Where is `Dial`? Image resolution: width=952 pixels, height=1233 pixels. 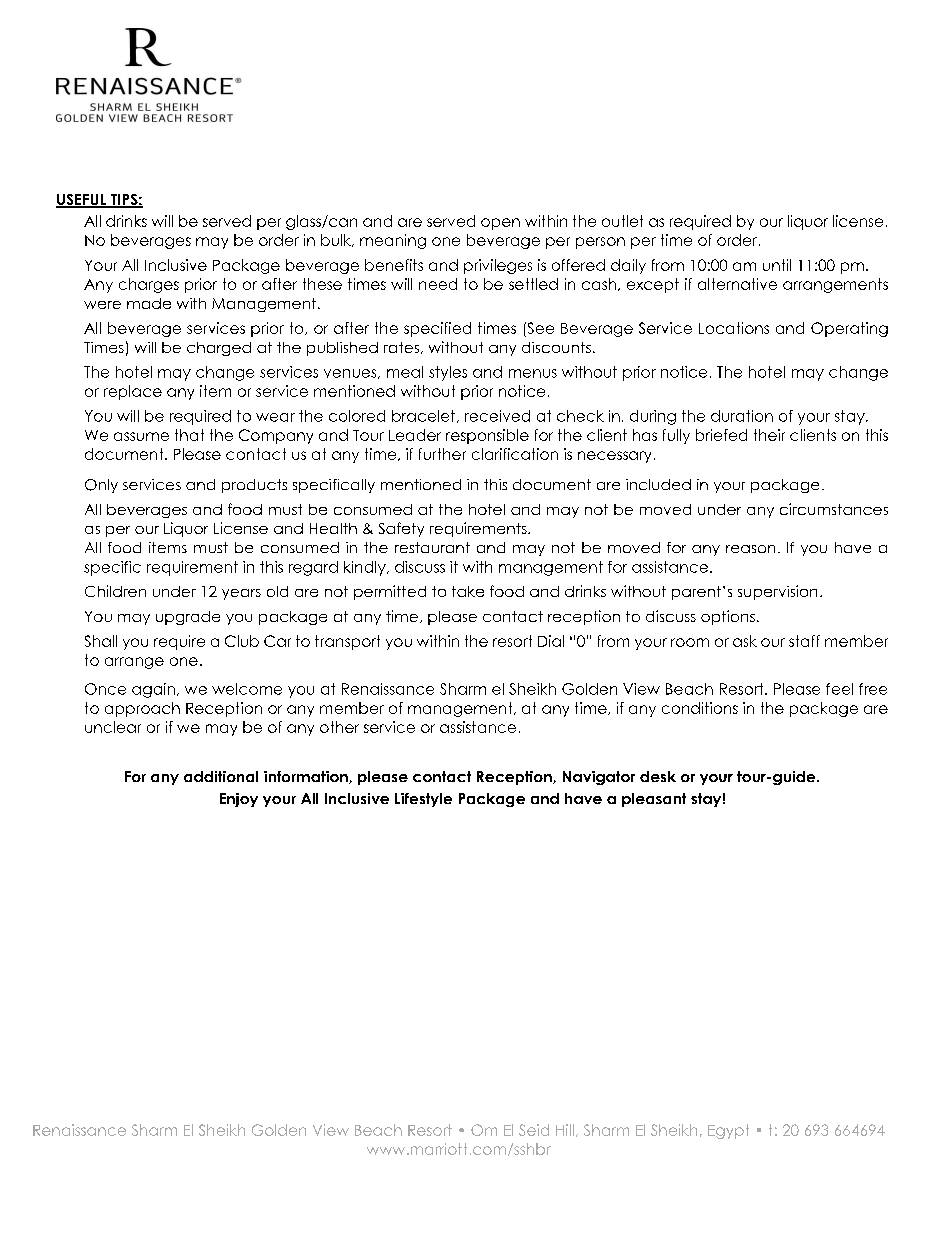 Dial is located at coordinates (551, 641).
